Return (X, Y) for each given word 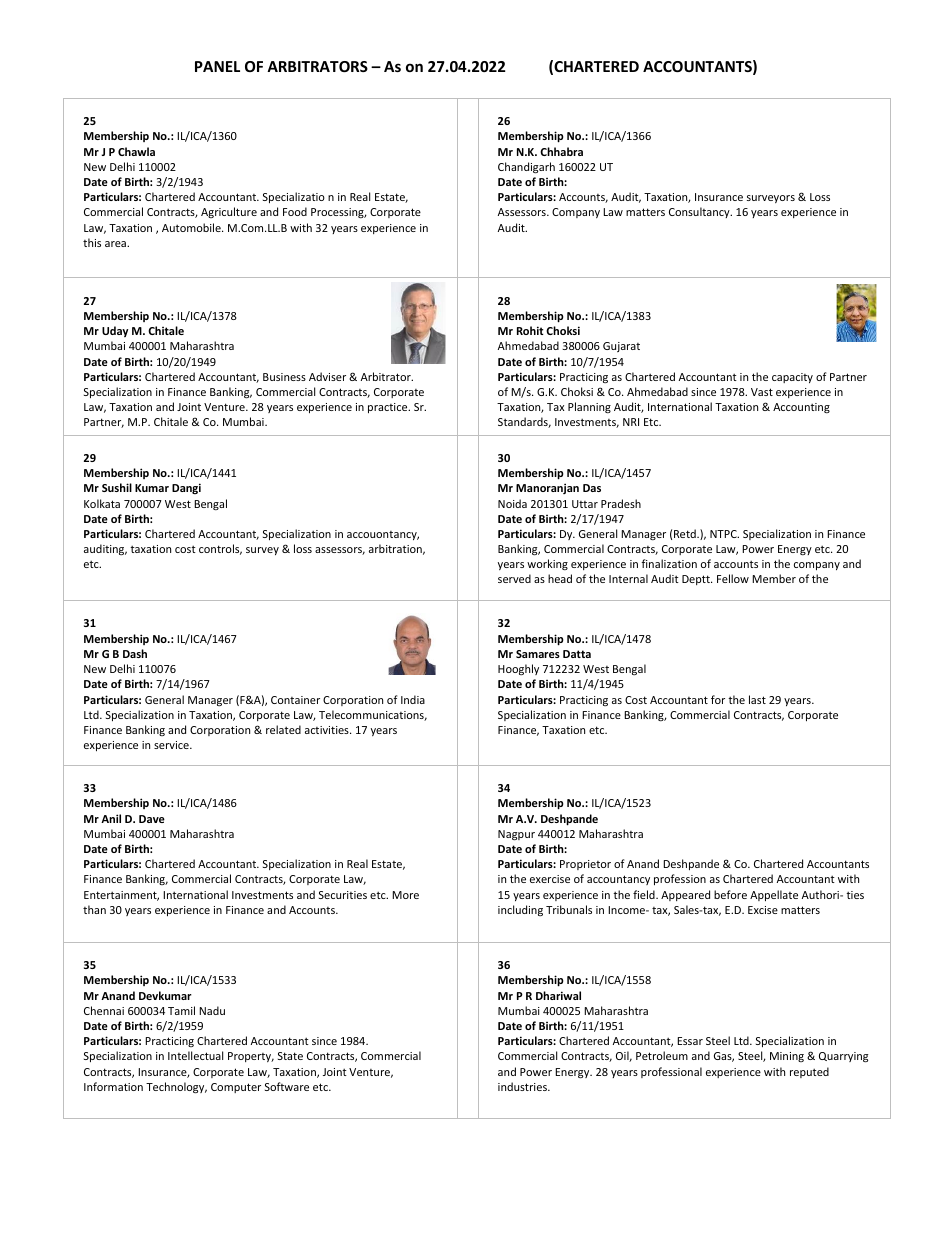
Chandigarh (526, 168)
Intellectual (195, 1055)
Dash (135, 653)
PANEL (217, 66)
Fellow (733, 578)
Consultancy (700, 212)
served (514, 578)
